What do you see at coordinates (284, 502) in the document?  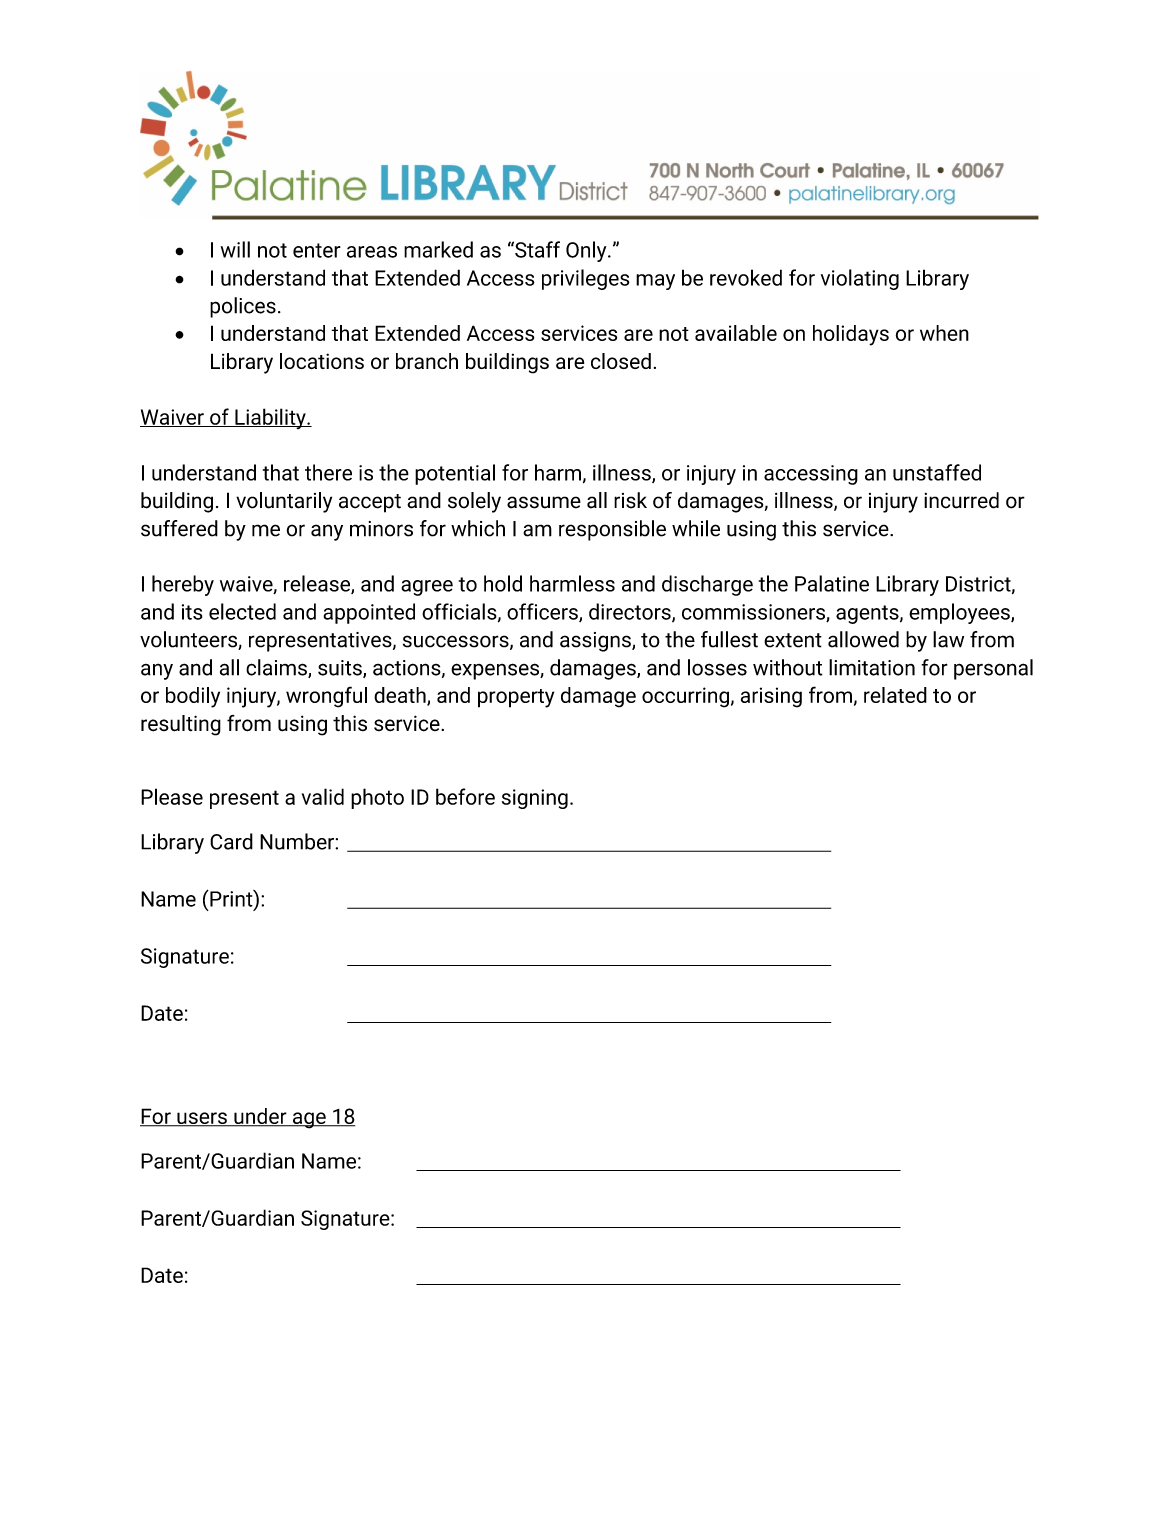 I see `voluntarily` at bounding box center [284, 502].
